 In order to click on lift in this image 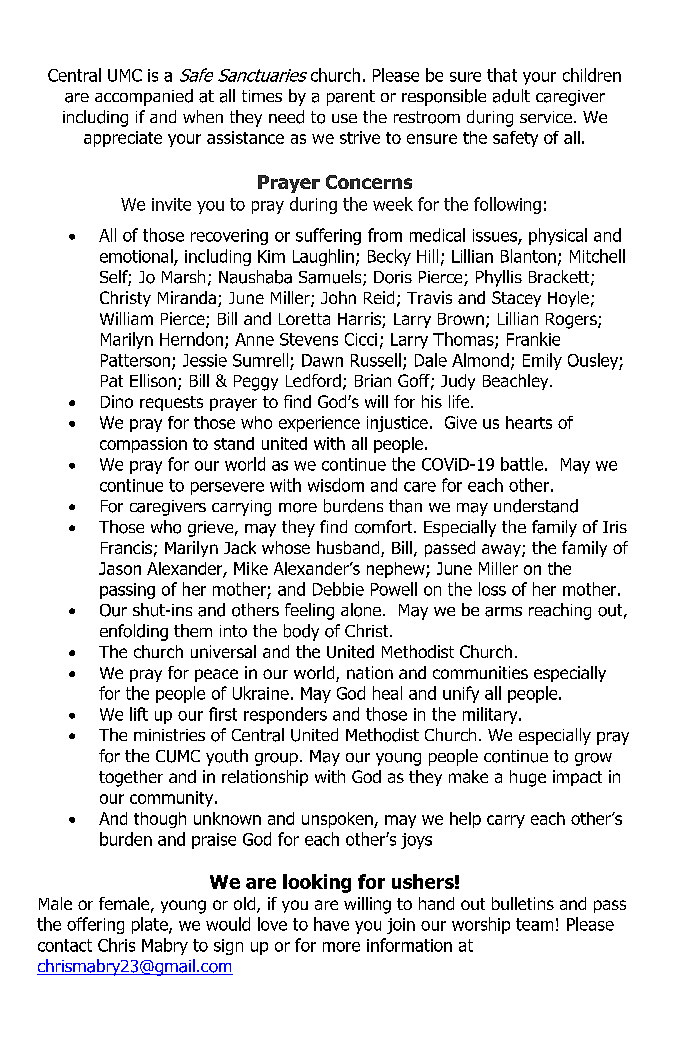, I will do `click(139, 714)`.
